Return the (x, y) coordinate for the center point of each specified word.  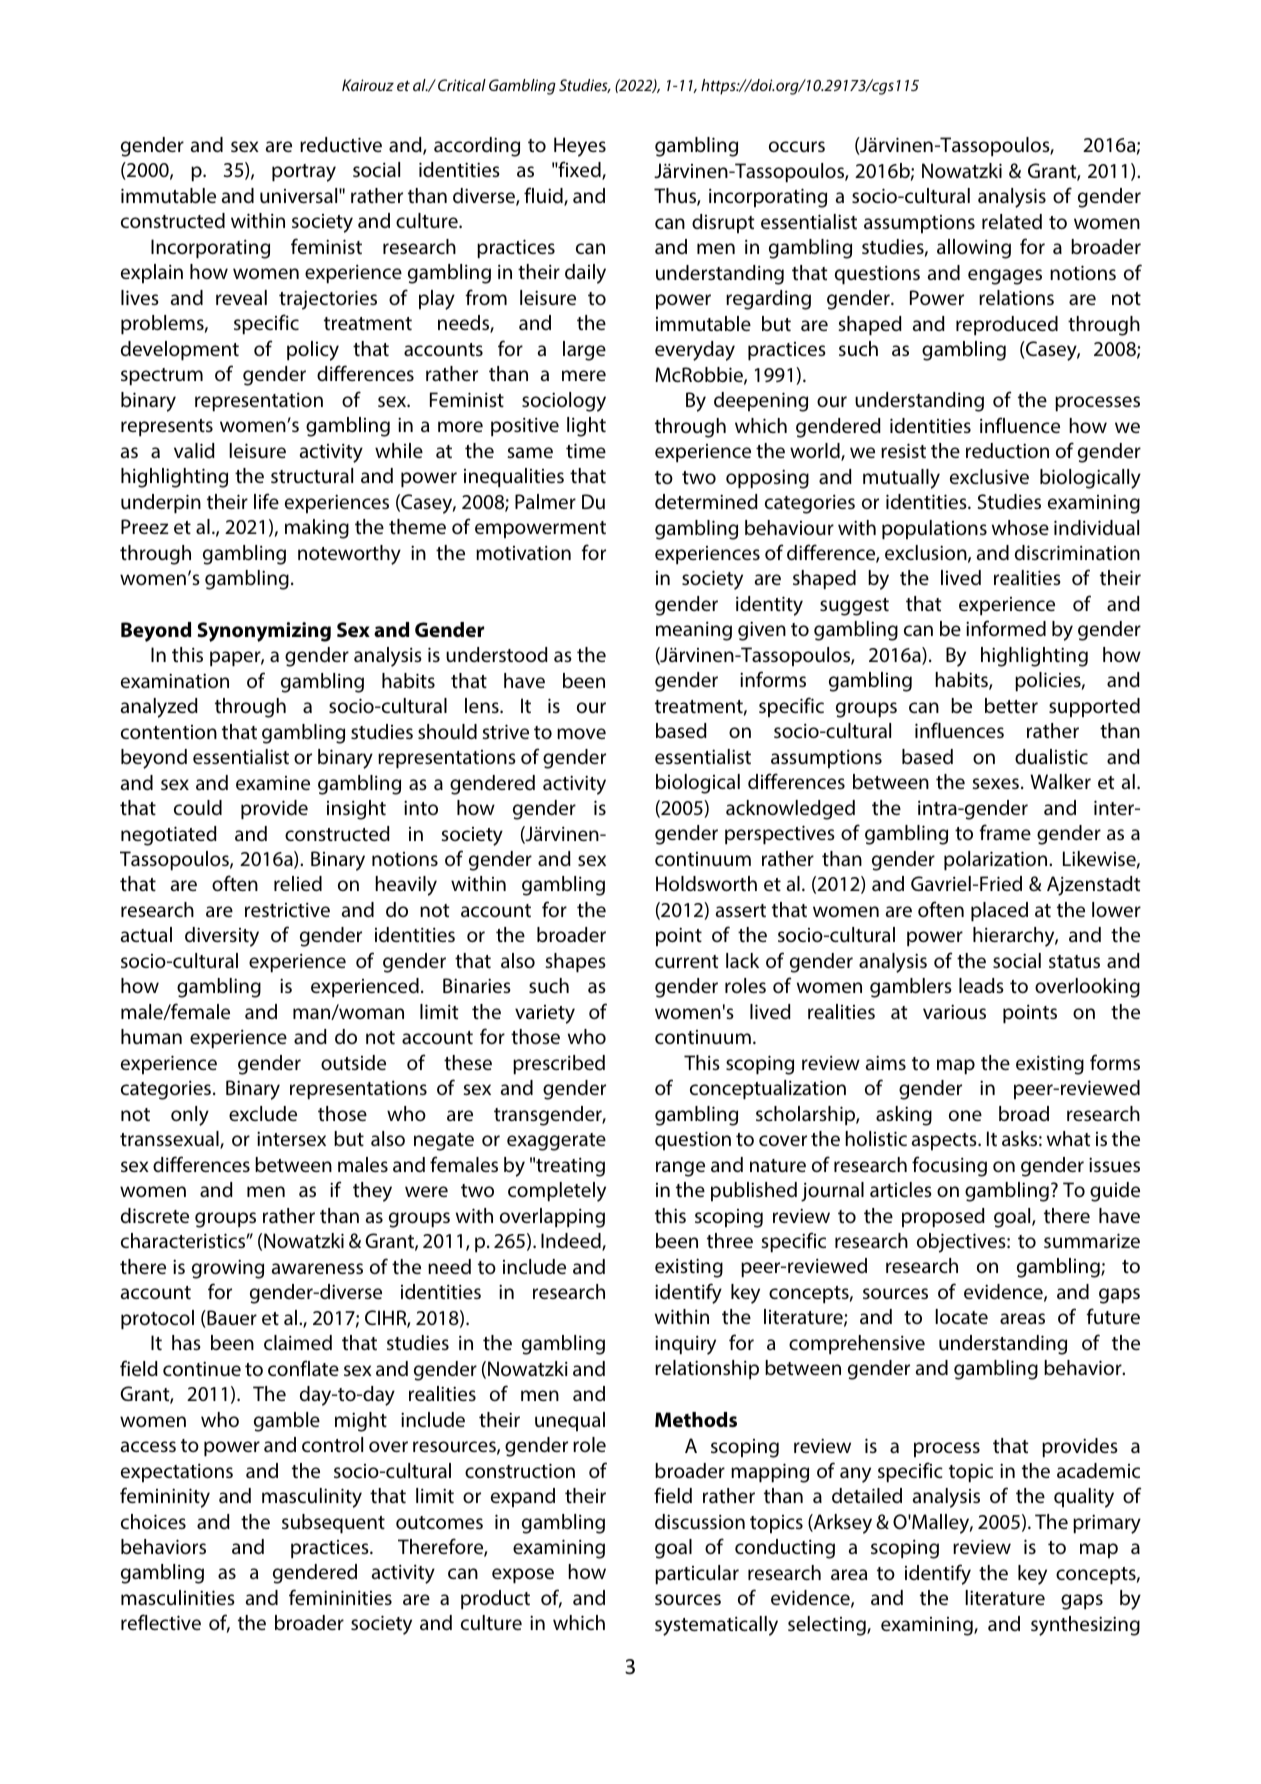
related (1012, 222)
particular (697, 1575)
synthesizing (1085, 1626)
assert (740, 910)
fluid (544, 196)
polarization (997, 861)
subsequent (333, 1524)
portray (304, 173)
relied (298, 883)
